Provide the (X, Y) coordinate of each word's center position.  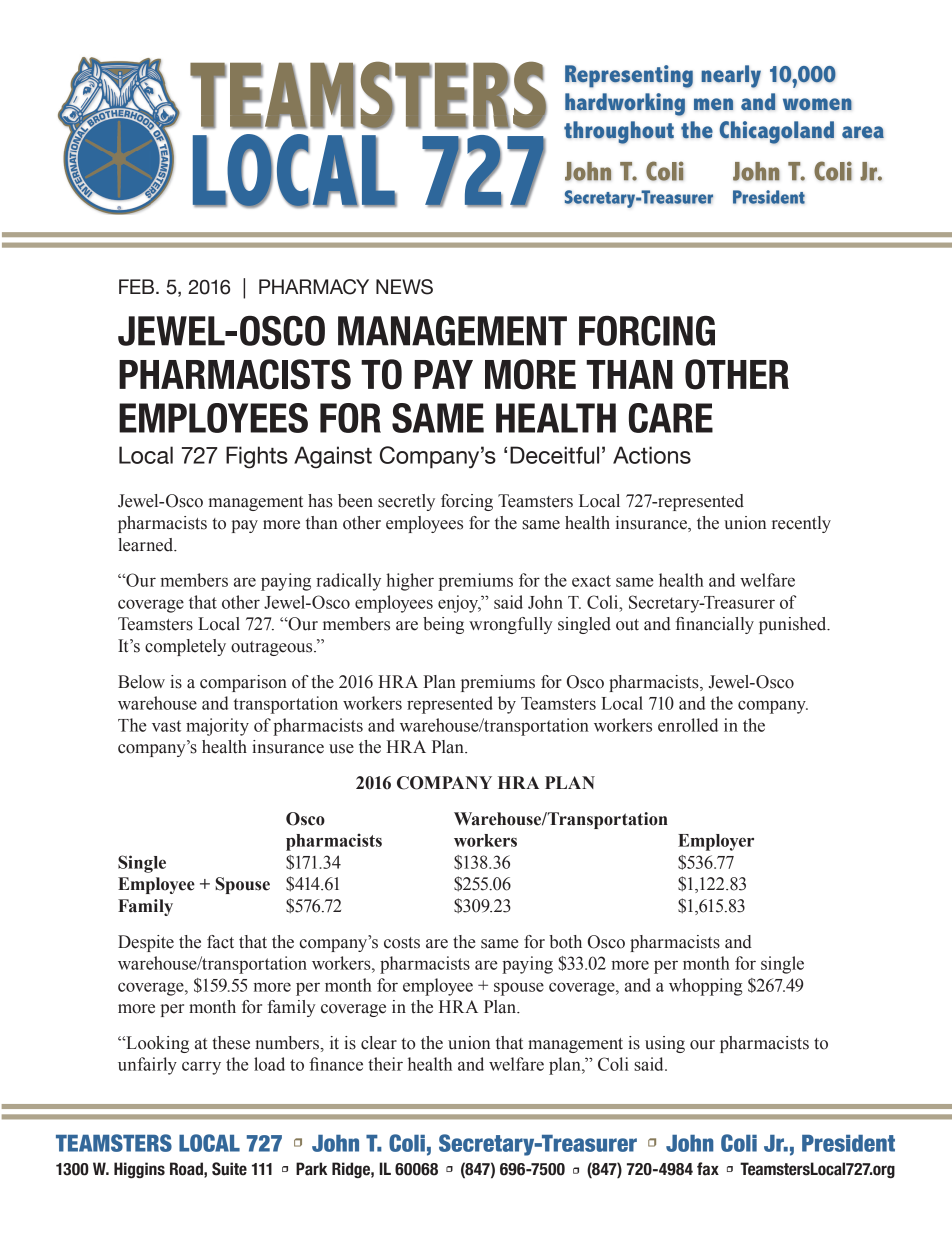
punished (794, 625)
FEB (138, 286)
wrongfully (511, 625)
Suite (229, 1169)
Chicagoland (776, 132)
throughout (619, 132)
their (385, 1064)
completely (185, 647)
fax (708, 1169)
